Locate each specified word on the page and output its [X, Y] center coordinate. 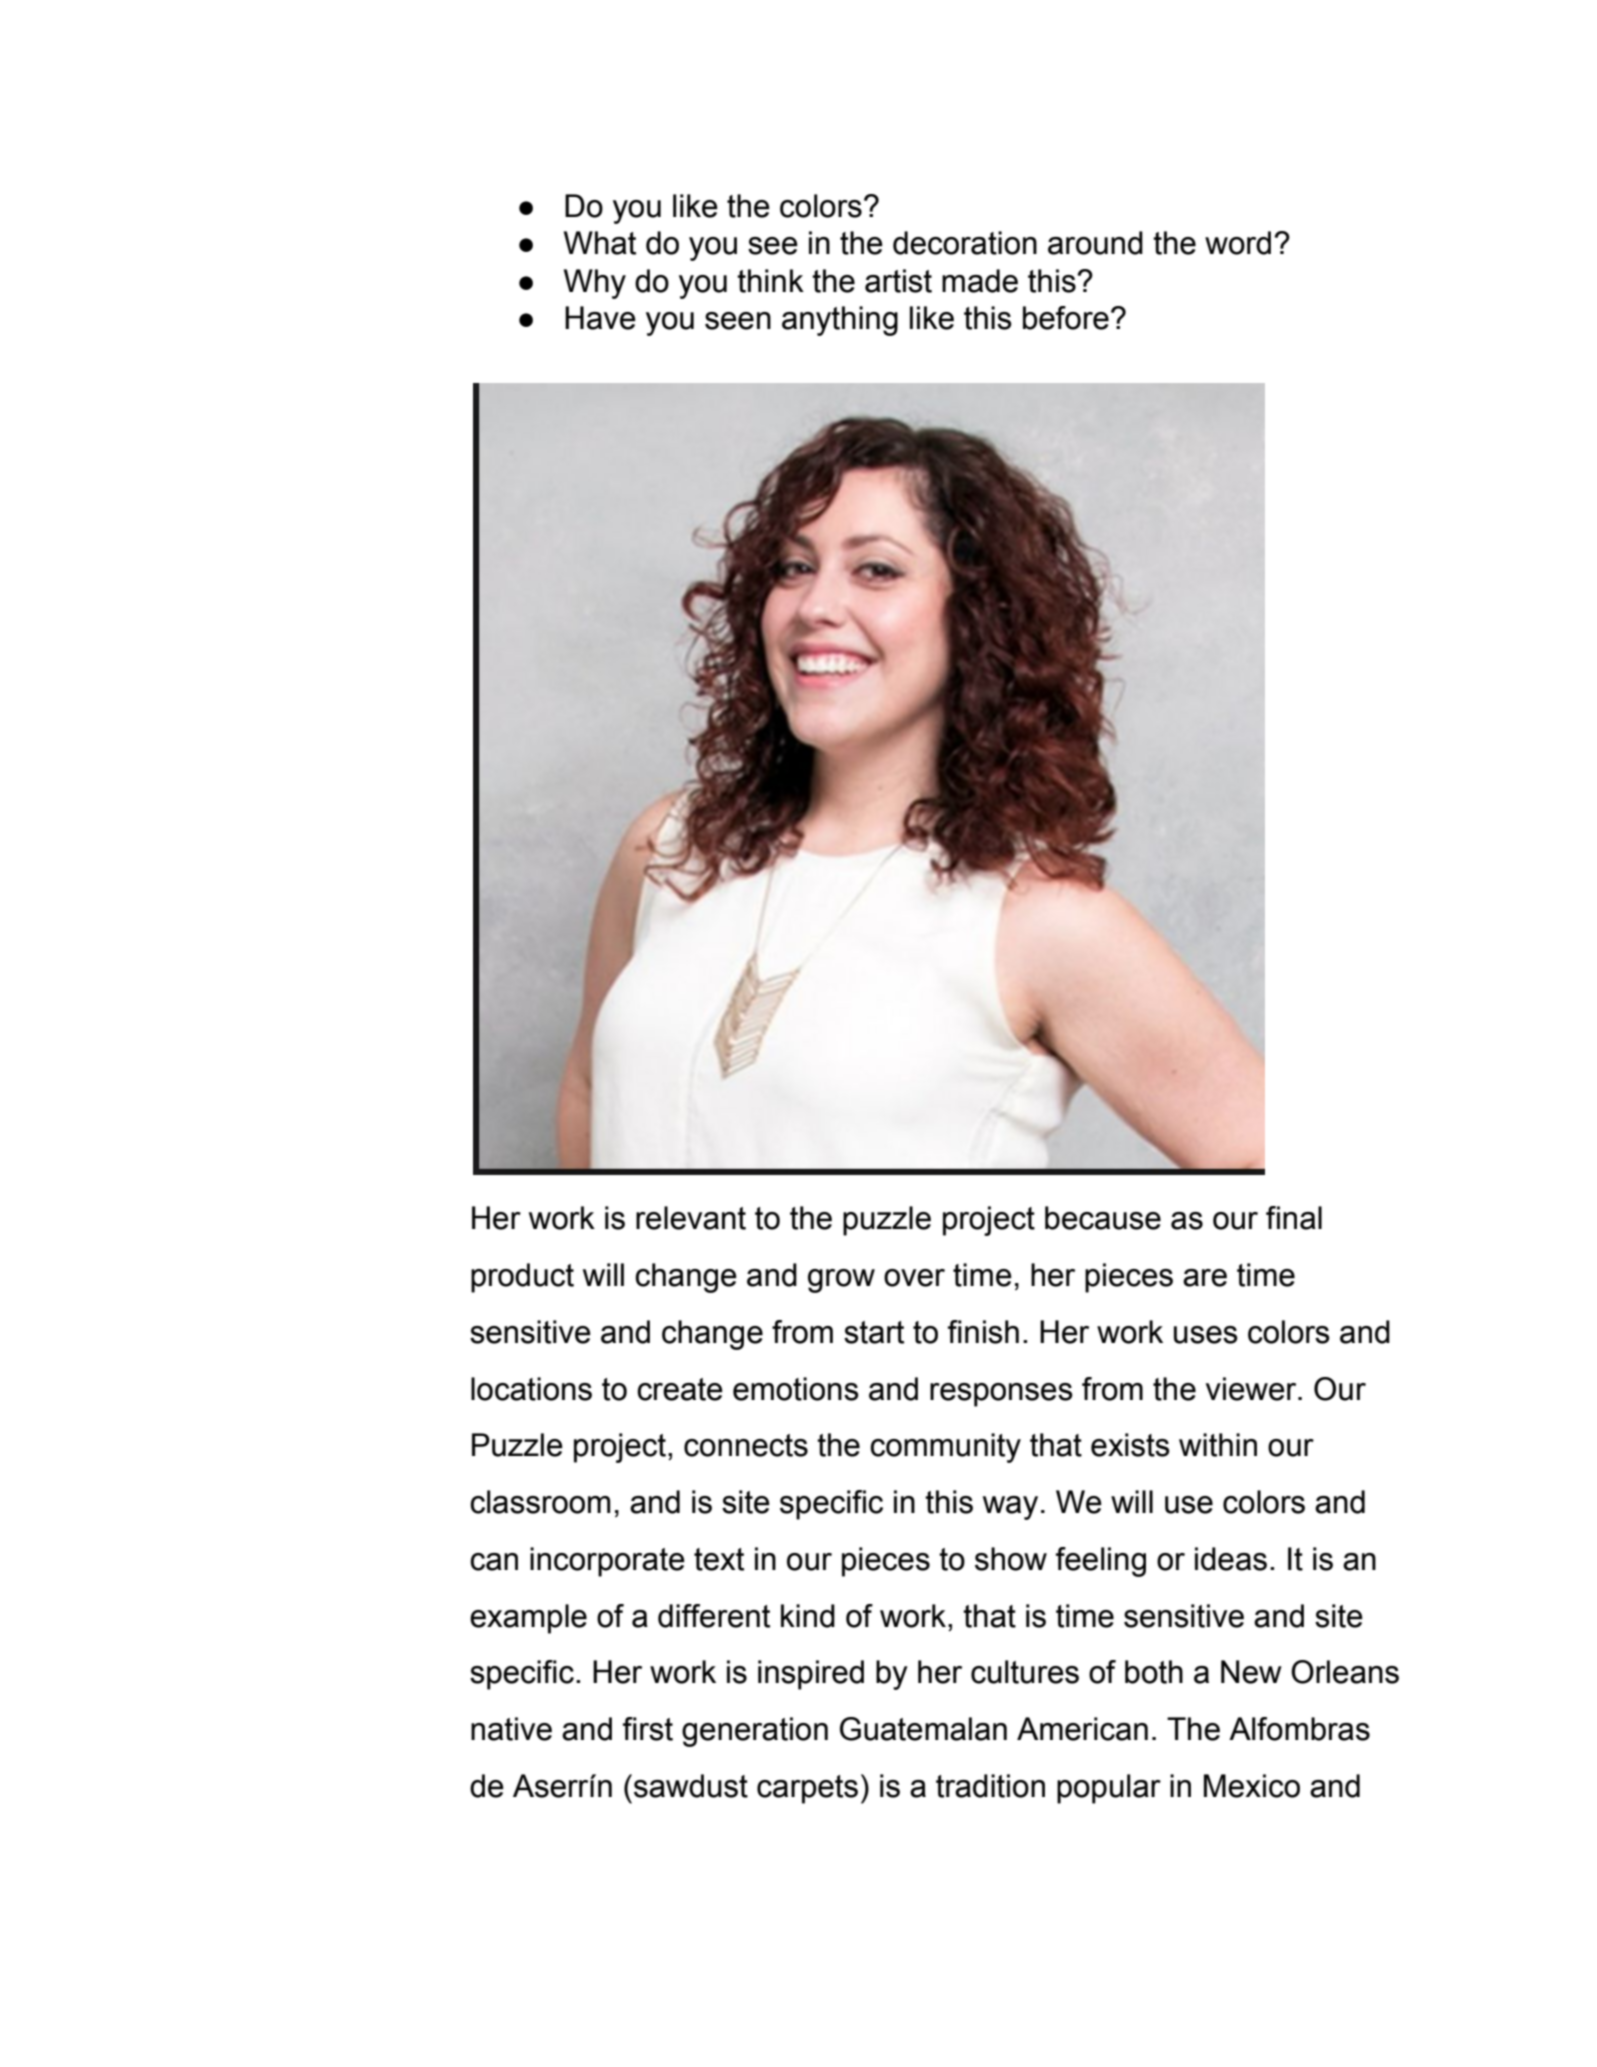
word [1238, 243]
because [1103, 1218]
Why [595, 284]
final [1294, 1218]
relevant [691, 1218]
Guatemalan [923, 1729]
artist [898, 281]
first [648, 1729]
